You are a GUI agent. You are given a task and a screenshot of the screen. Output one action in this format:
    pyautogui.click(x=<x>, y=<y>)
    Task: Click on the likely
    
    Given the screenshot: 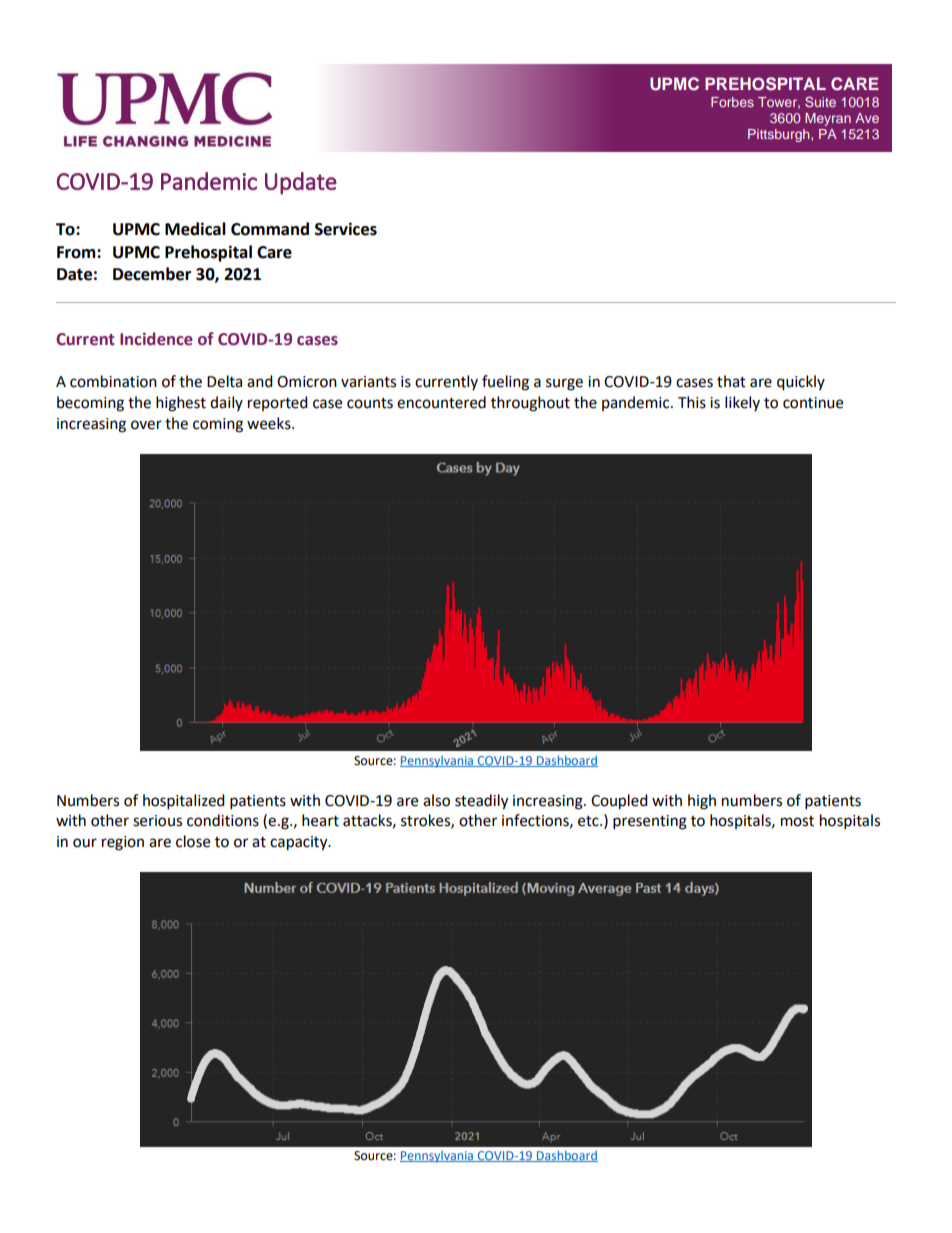 What is the action you would take?
    pyautogui.click(x=742, y=403)
